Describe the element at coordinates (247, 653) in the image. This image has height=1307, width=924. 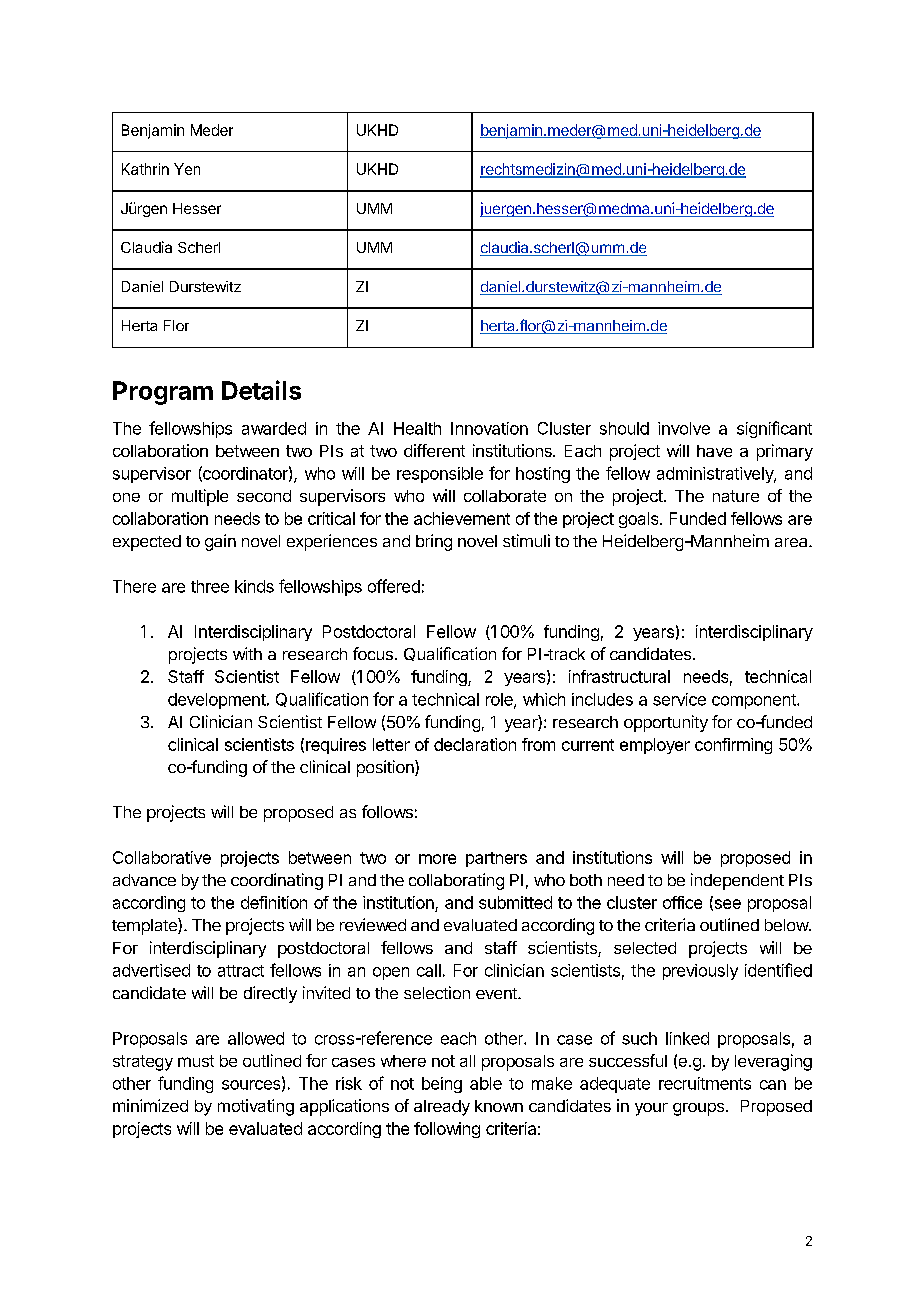
I see `with` at that location.
